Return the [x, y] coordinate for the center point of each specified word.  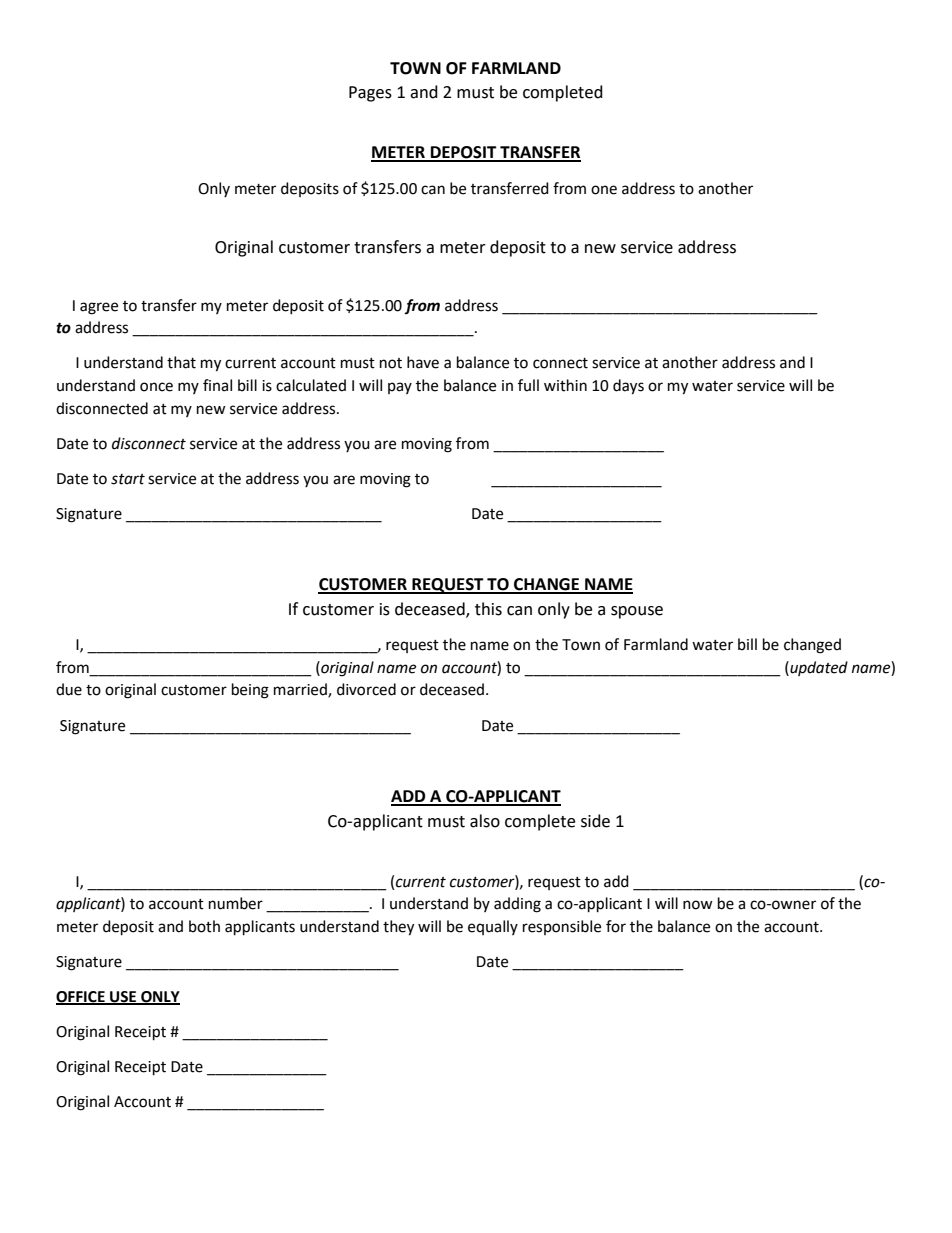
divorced [366, 689]
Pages [370, 94]
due [69, 689]
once [156, 387]
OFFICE [81, 998]
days [628, 387]
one [604, 190]
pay [400, 388]
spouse [637, 612]
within [565, 385]
